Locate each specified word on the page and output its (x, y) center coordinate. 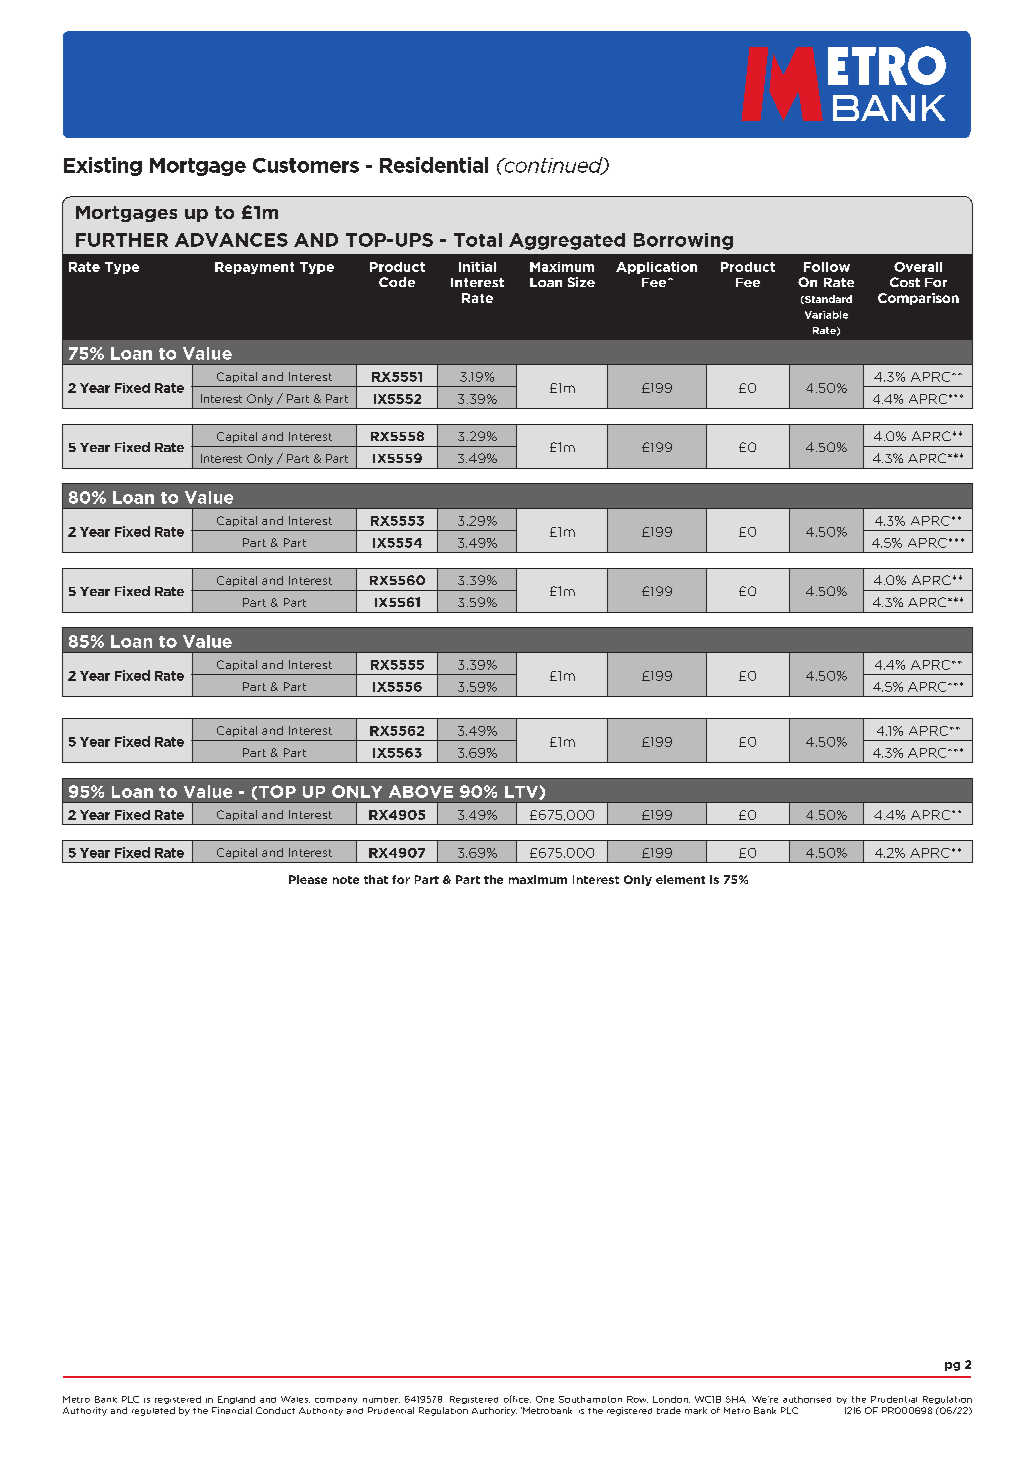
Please (308, 879)
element (680, 879)
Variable (826, 315)
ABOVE (421, 791)
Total (478, 240)
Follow (827, 267)
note (346, 880)
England (236, 1400)
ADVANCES (231, 240)
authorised (807, 1399)
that (376, 879)
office (517, 1399)
